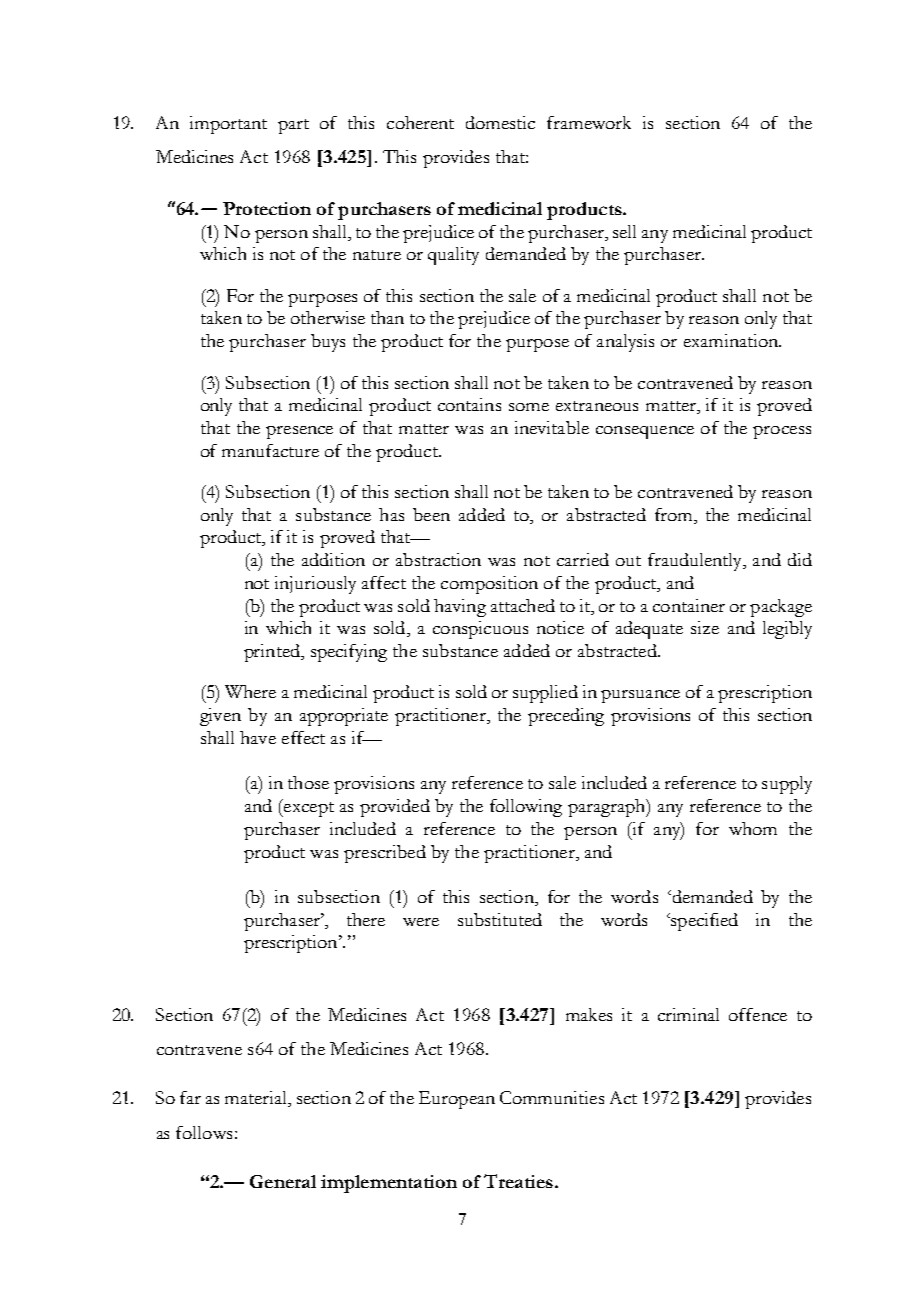 The width and height of the page is (924, 1308). What do you see at coordinates (273, 653) in the page?
I see `printed` at bounding box center [273, 653].
